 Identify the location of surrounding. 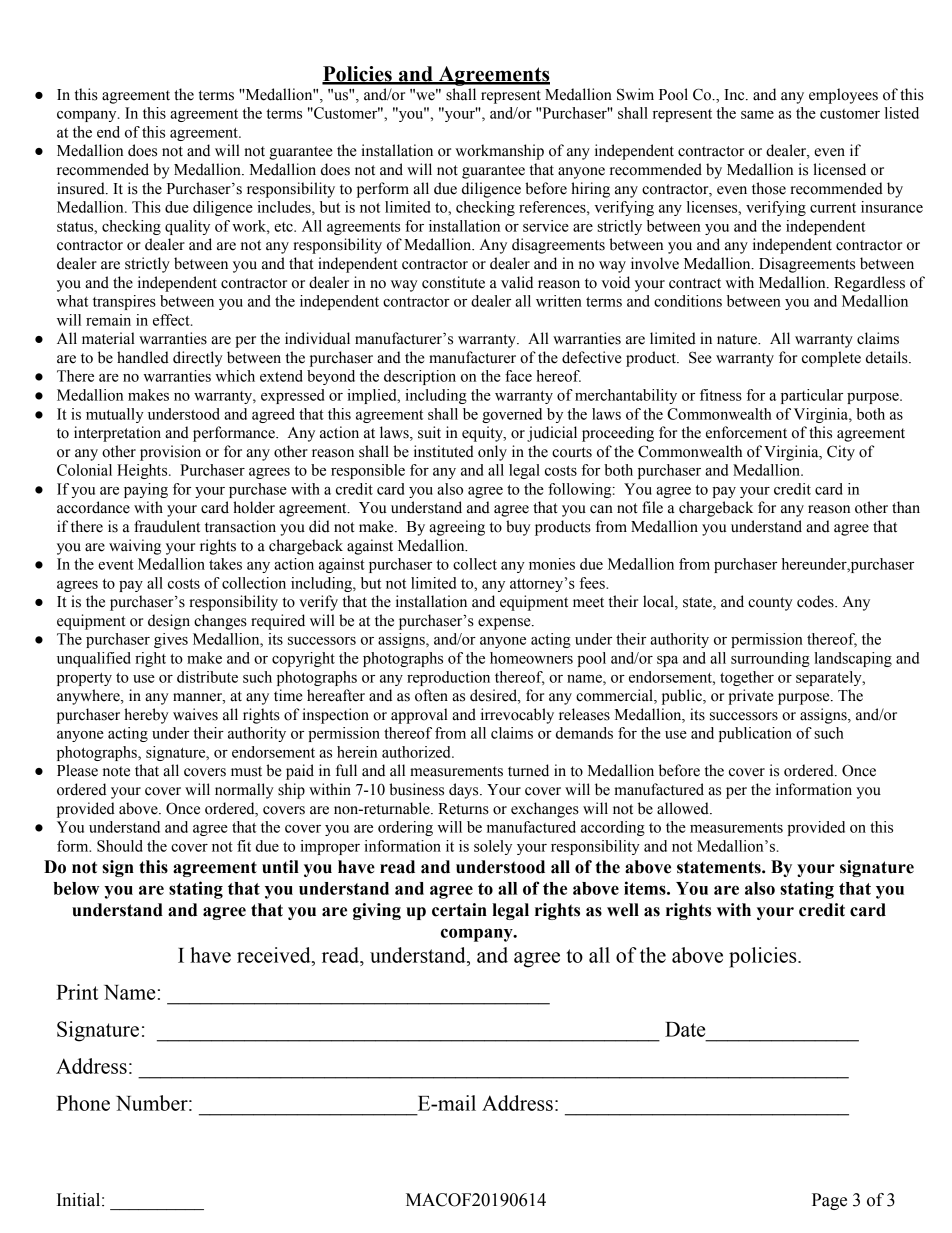
(770, 659).
